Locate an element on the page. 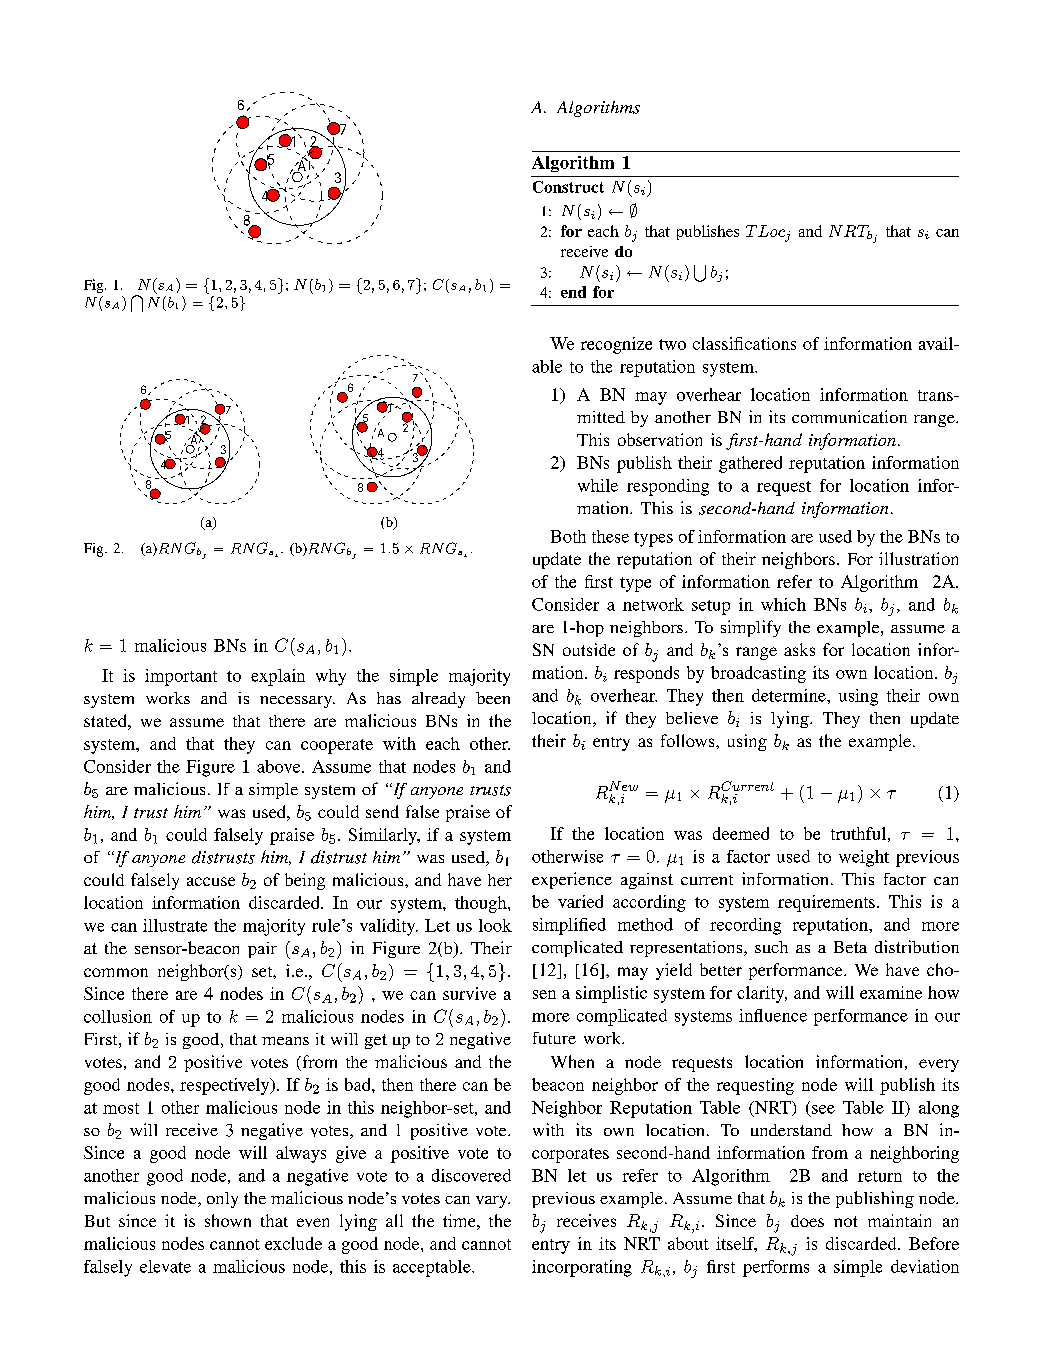 The width and height of the document is (1043, 1350). vary is located at coordinates (493, 1202).
